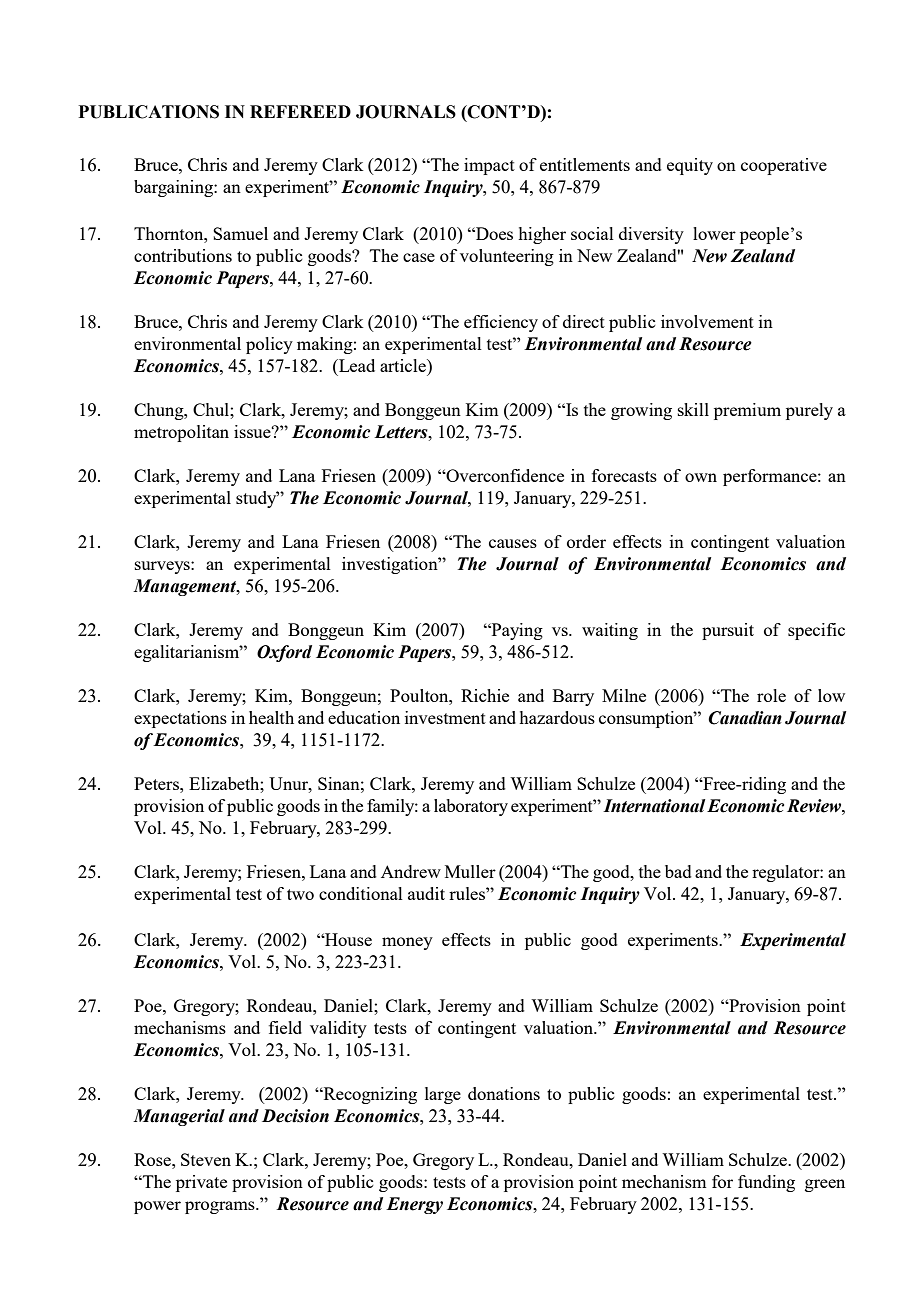  Describe the element at coordinates (284, 653) in the page. I see `Oxford` at that location.
